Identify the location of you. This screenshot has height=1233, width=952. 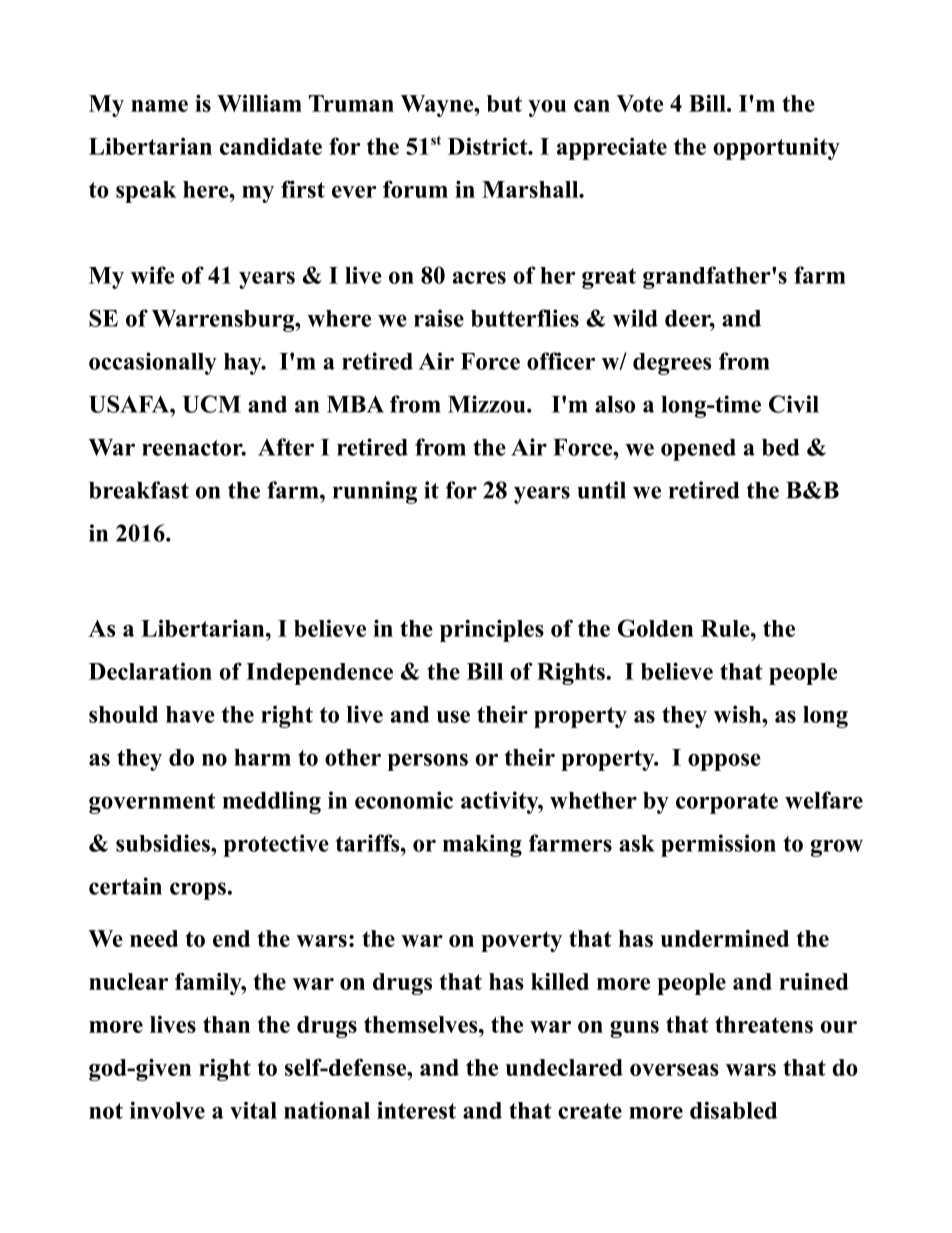
(547, 108).
